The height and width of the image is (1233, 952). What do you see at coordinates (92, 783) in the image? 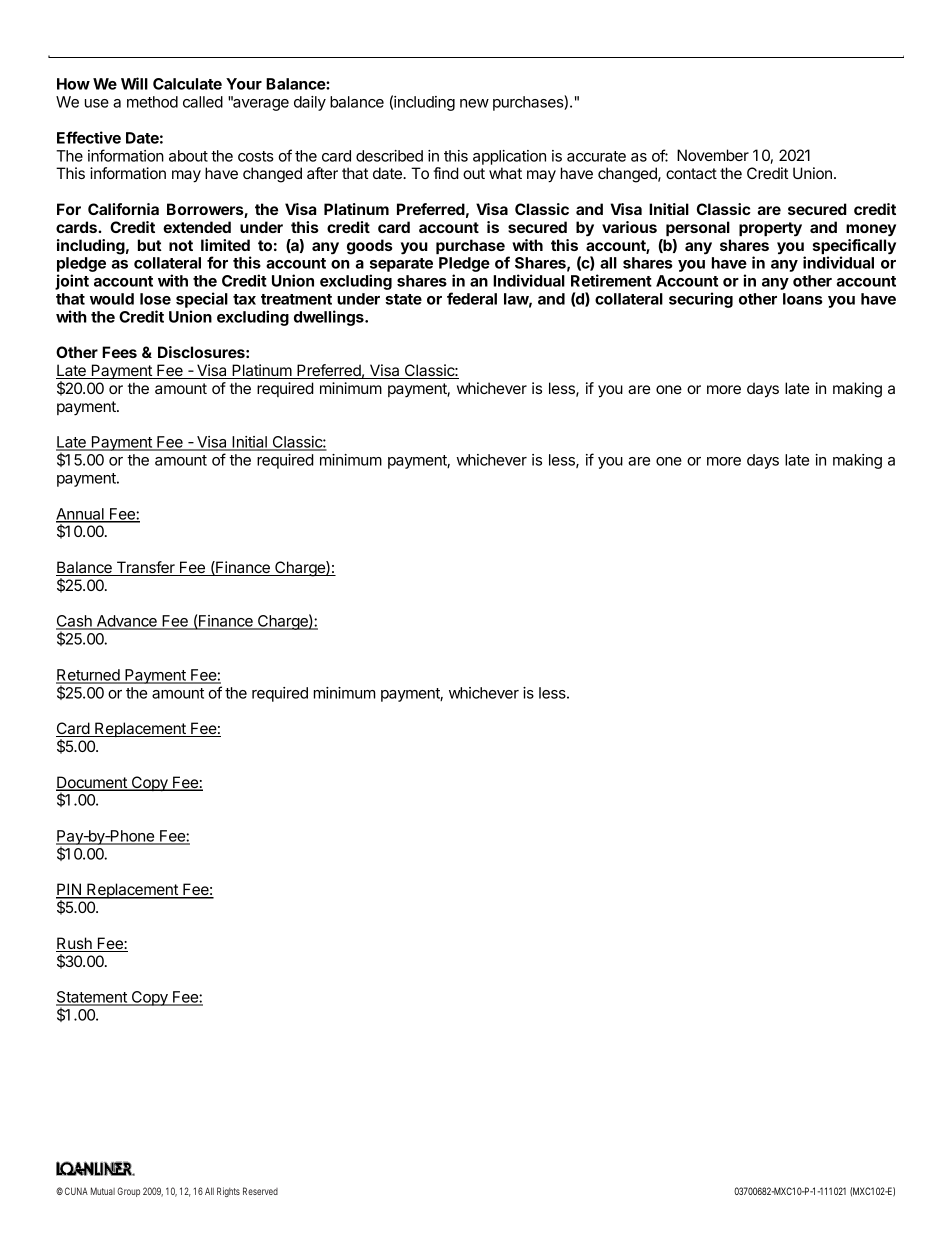
I see `Document` at bounding box center [92, 783].
